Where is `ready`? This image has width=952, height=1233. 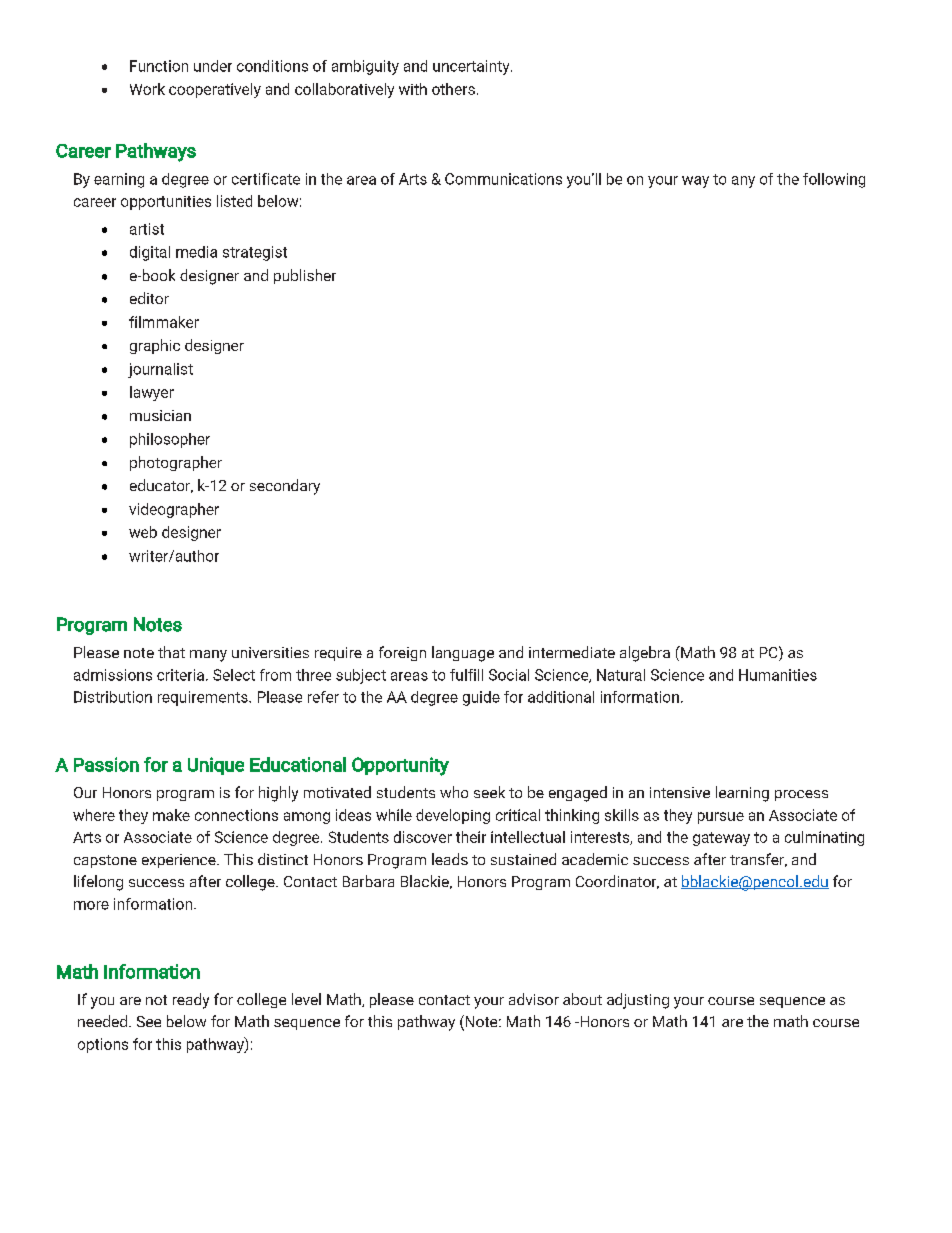 ready is located at coordinates (191, 1001).
